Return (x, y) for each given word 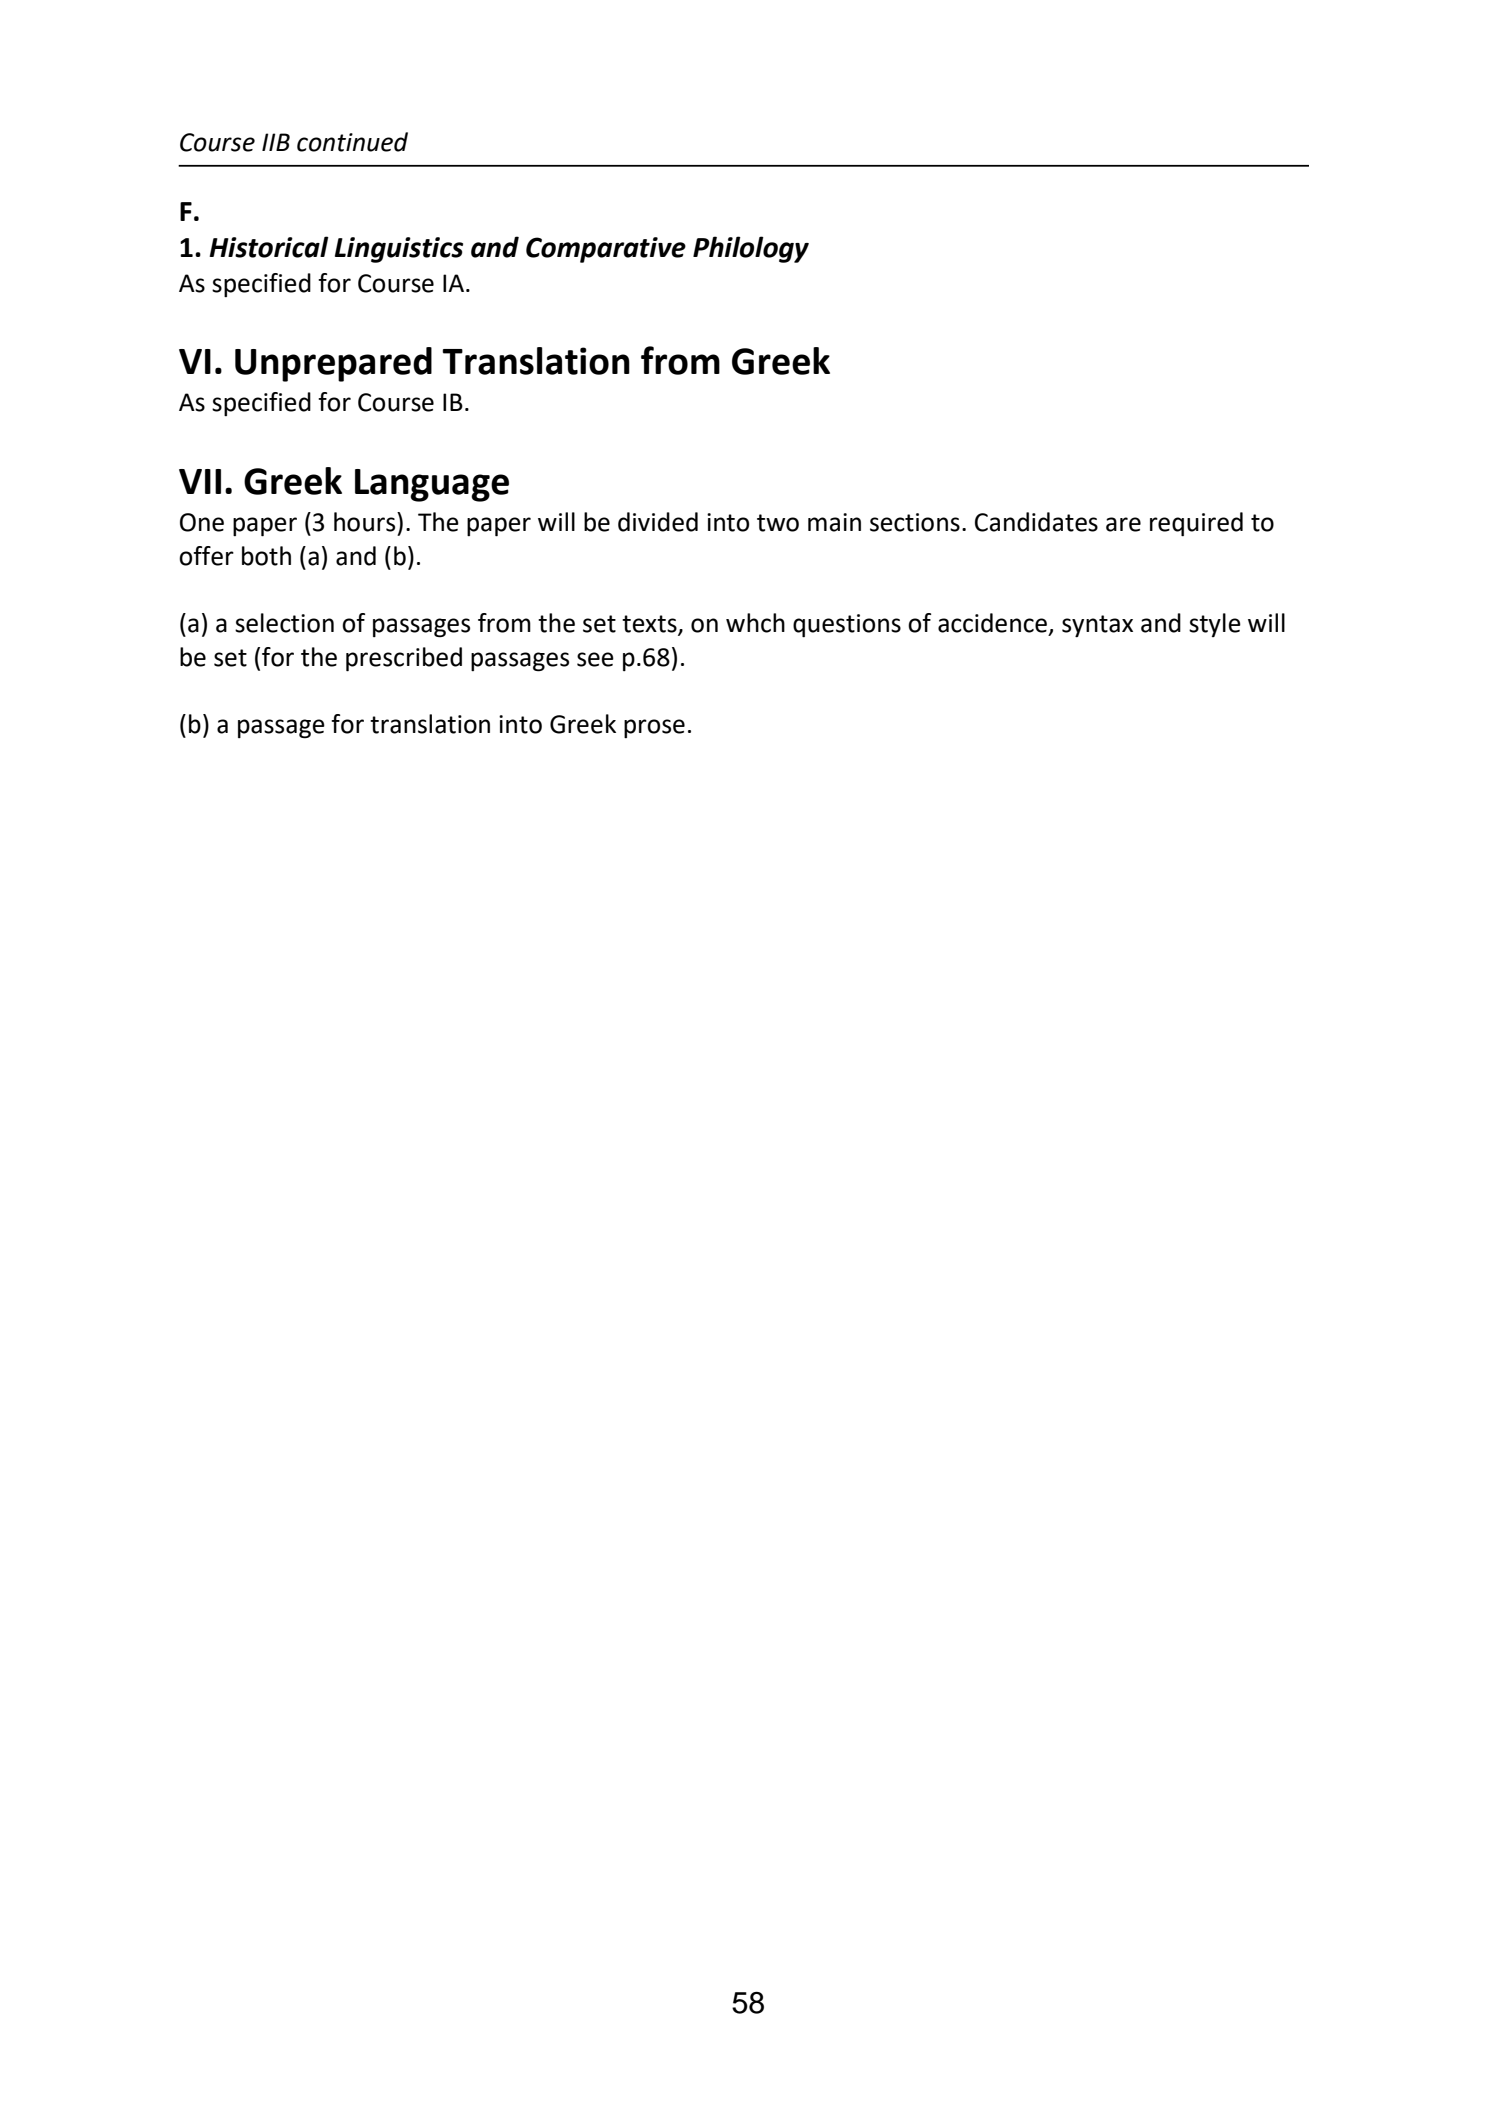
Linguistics (399, 250)
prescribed (404, 659)
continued (352, 142)
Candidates (1036, 522)
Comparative (606, 250)
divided (658, 522)
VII (200, 481)
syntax (1097, 626)
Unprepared (333, 364)
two (778, 523)
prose (654, 728)
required (1196, 524)
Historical (269, 247)
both (266, 556)
